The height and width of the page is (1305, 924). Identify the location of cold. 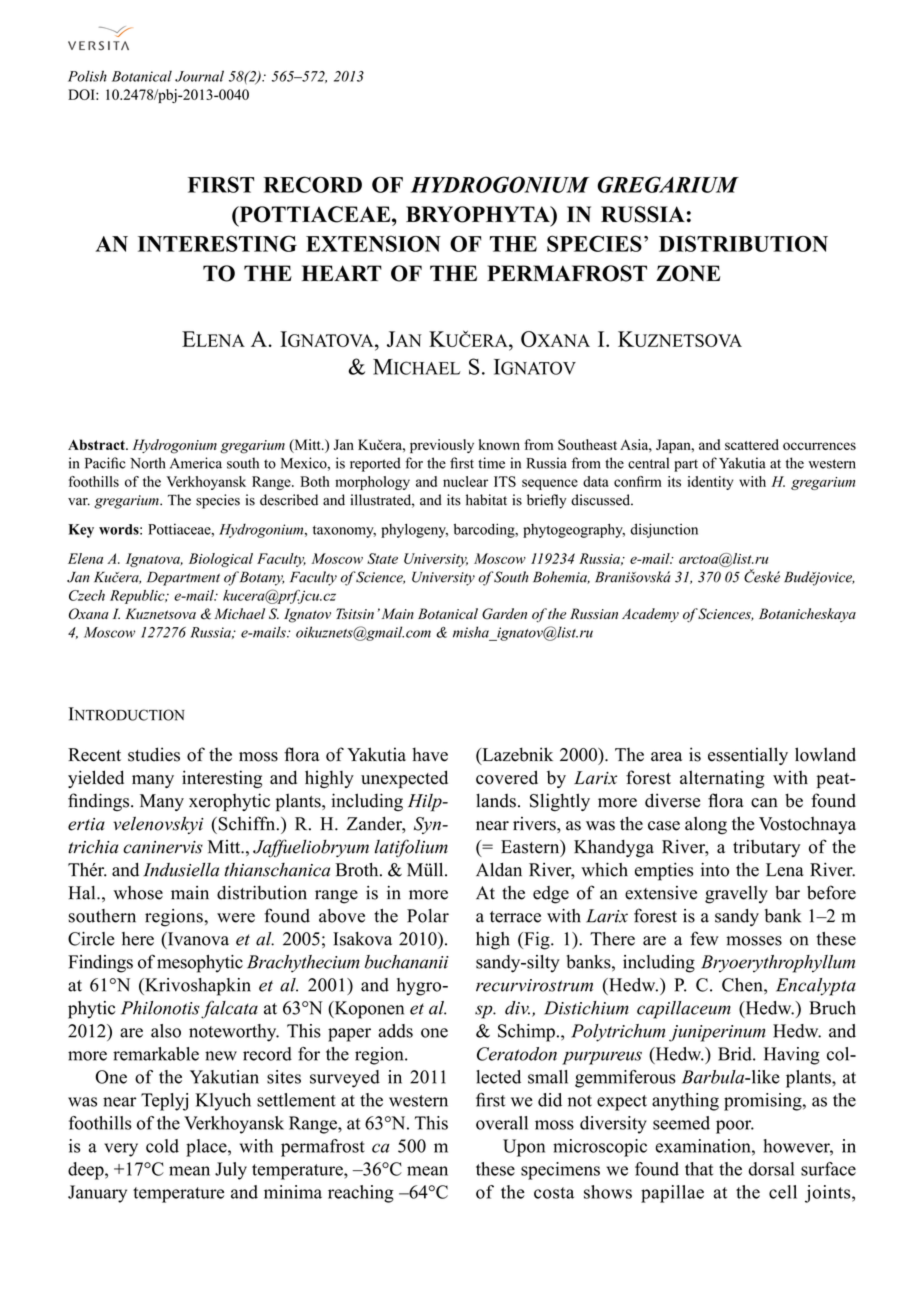
(162, 1146).
